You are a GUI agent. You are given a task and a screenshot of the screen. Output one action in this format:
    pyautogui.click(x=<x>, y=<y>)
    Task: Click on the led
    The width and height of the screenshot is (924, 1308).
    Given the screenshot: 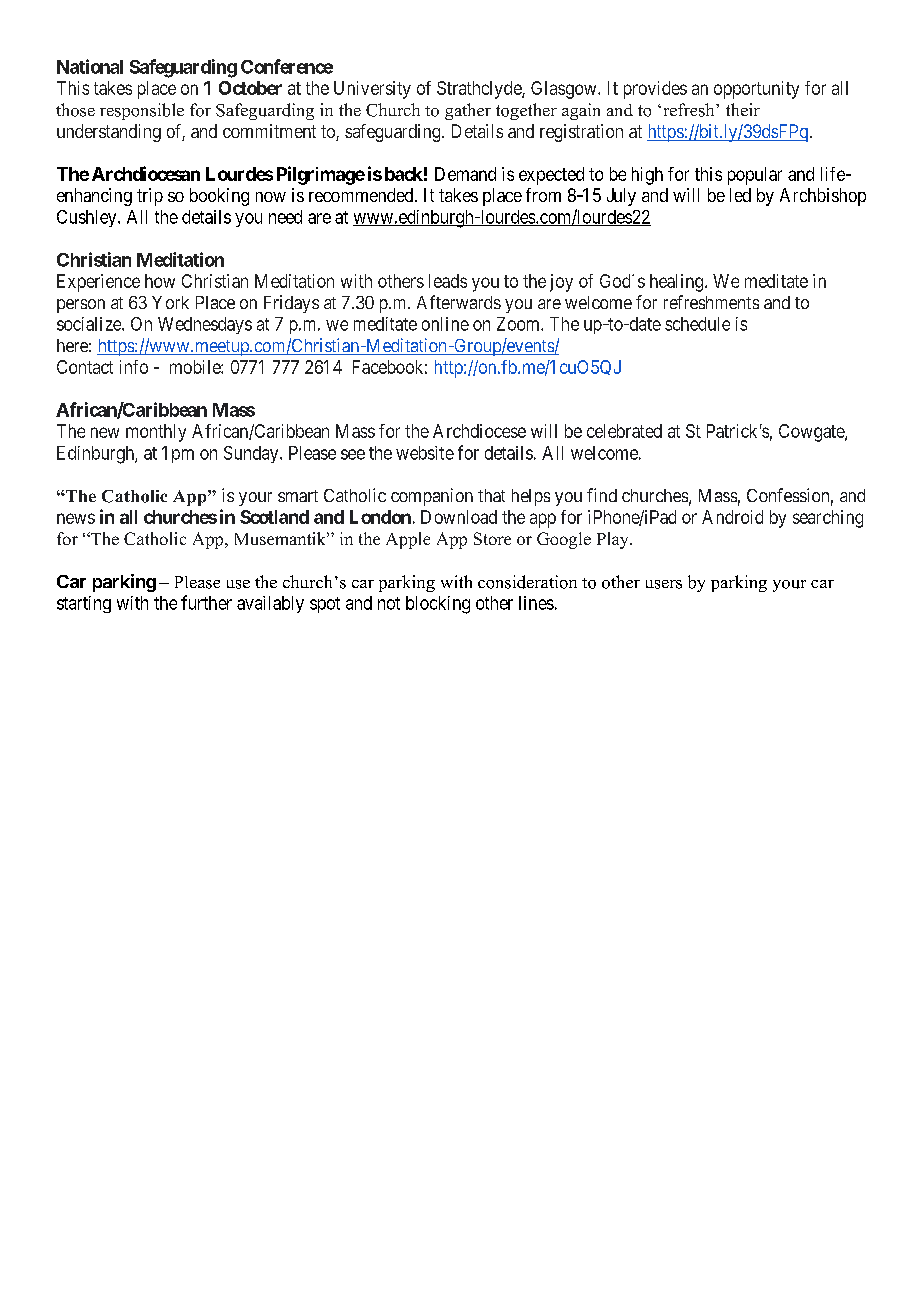 What is the action you would take?
    pyautogui.click(x=740, y=195)
